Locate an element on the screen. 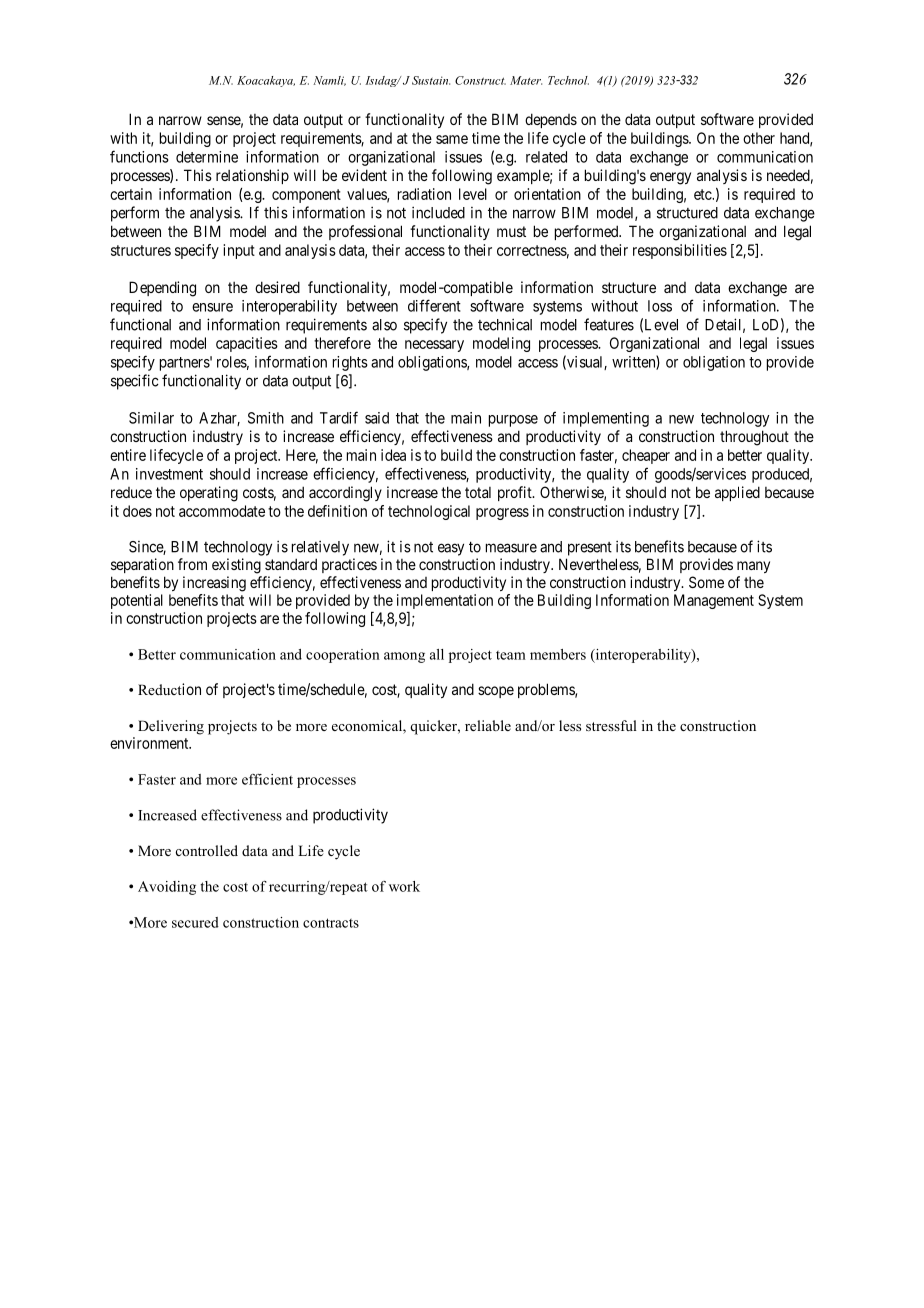 The image size is (924, 1308). Reduction is located at coordinates (169, 689).
